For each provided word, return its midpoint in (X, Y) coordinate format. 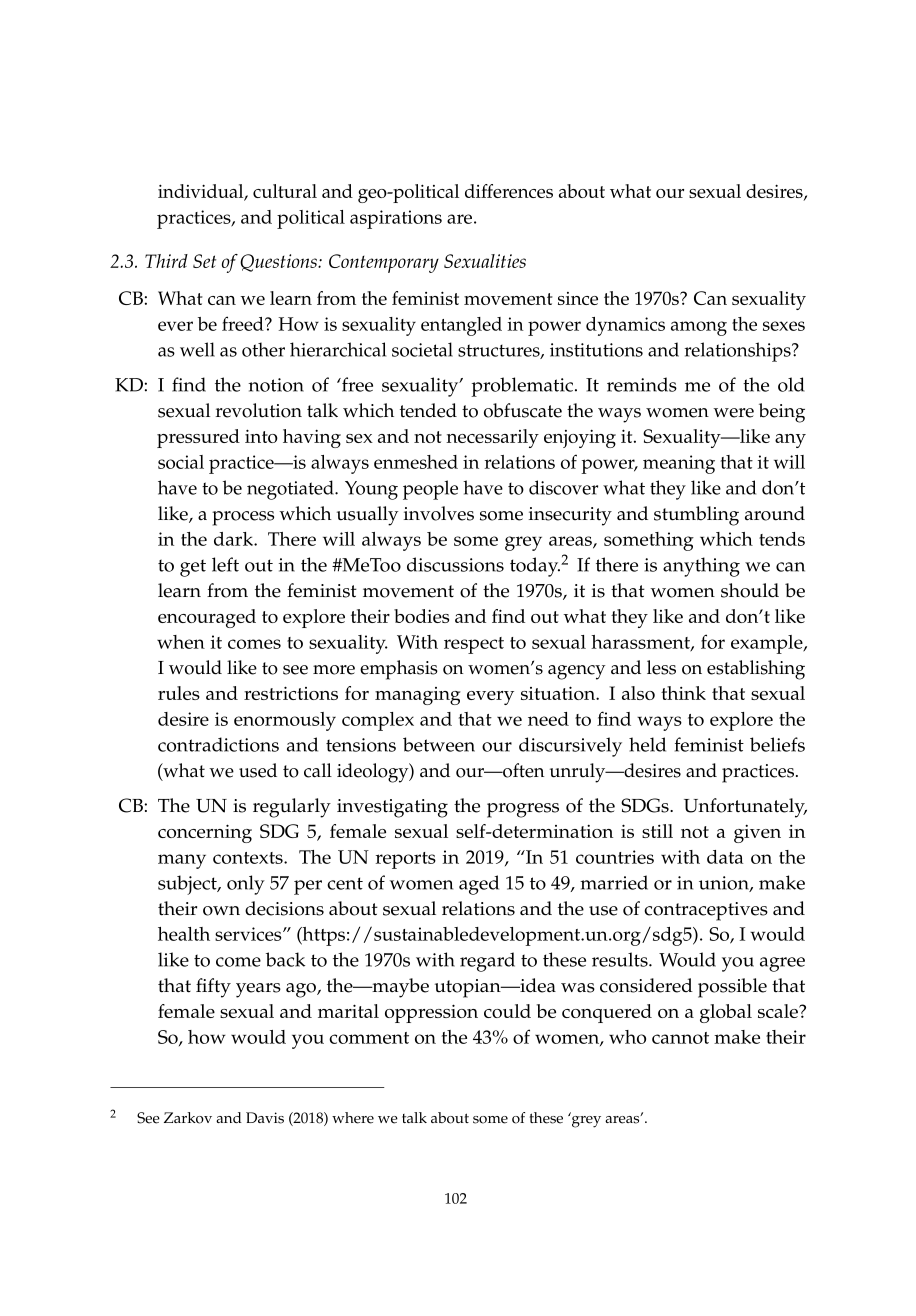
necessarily (492, 438)
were (733, 413)
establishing (756, 670)
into (261, 436)
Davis (265, 1118)
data (725, 857)
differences (509, 191)
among (699, 328)
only (246, 885)
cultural (285, 191)
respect (474, 645)
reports (406, 860)
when (181, 642)
